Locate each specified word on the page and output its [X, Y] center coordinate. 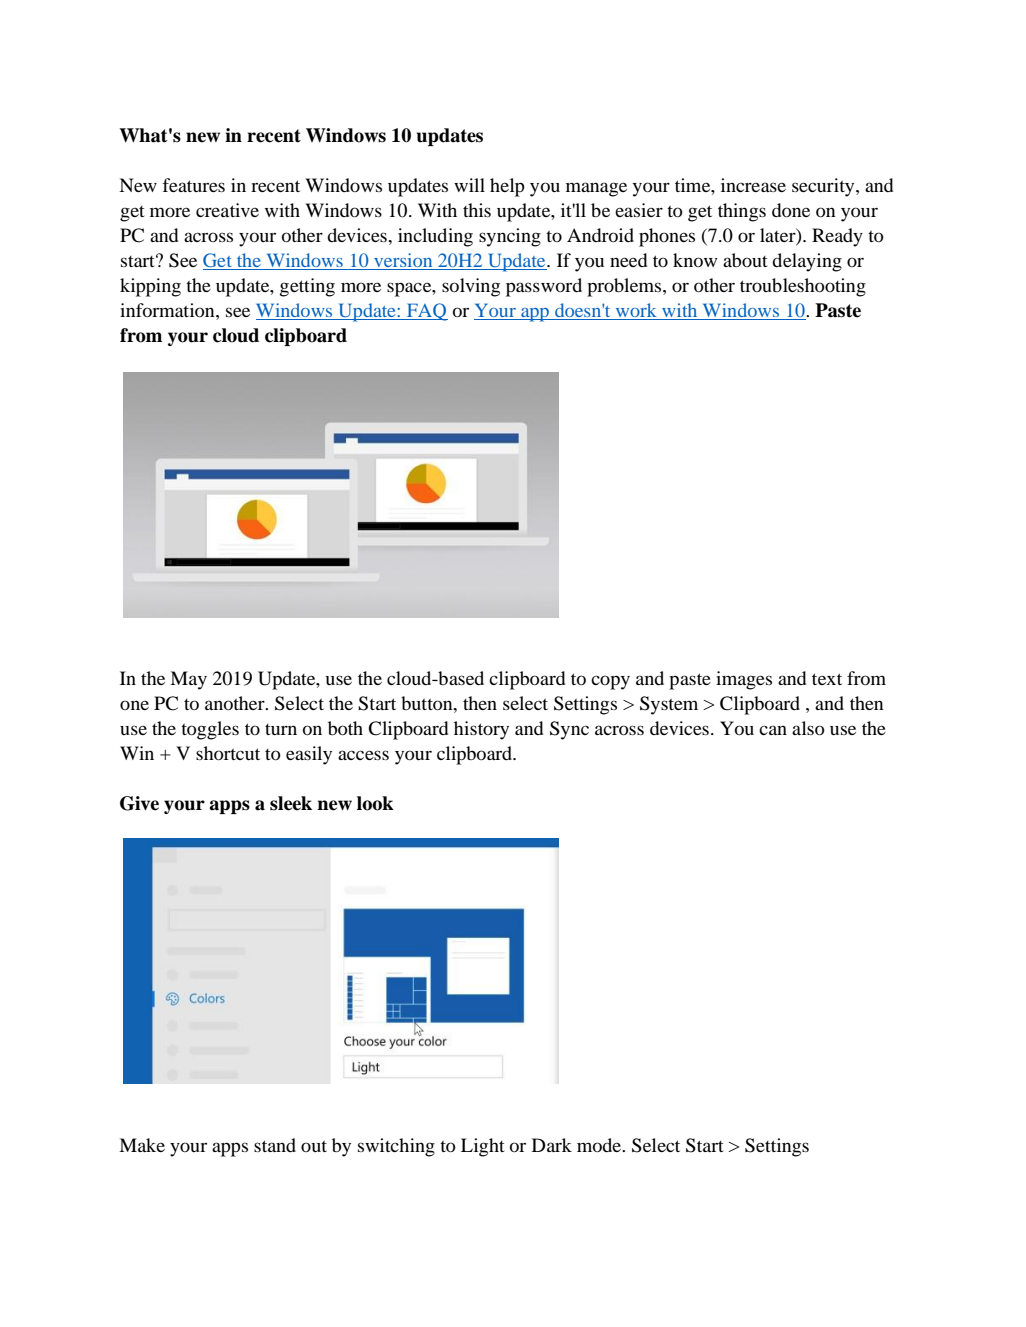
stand [275, 1145]
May [188, 680]
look [375, 803]
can [773, 730]
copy [610, 682]
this [477, 210]
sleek [291, 803]
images [744, 680]
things [742, 212]
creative [227, 210]
